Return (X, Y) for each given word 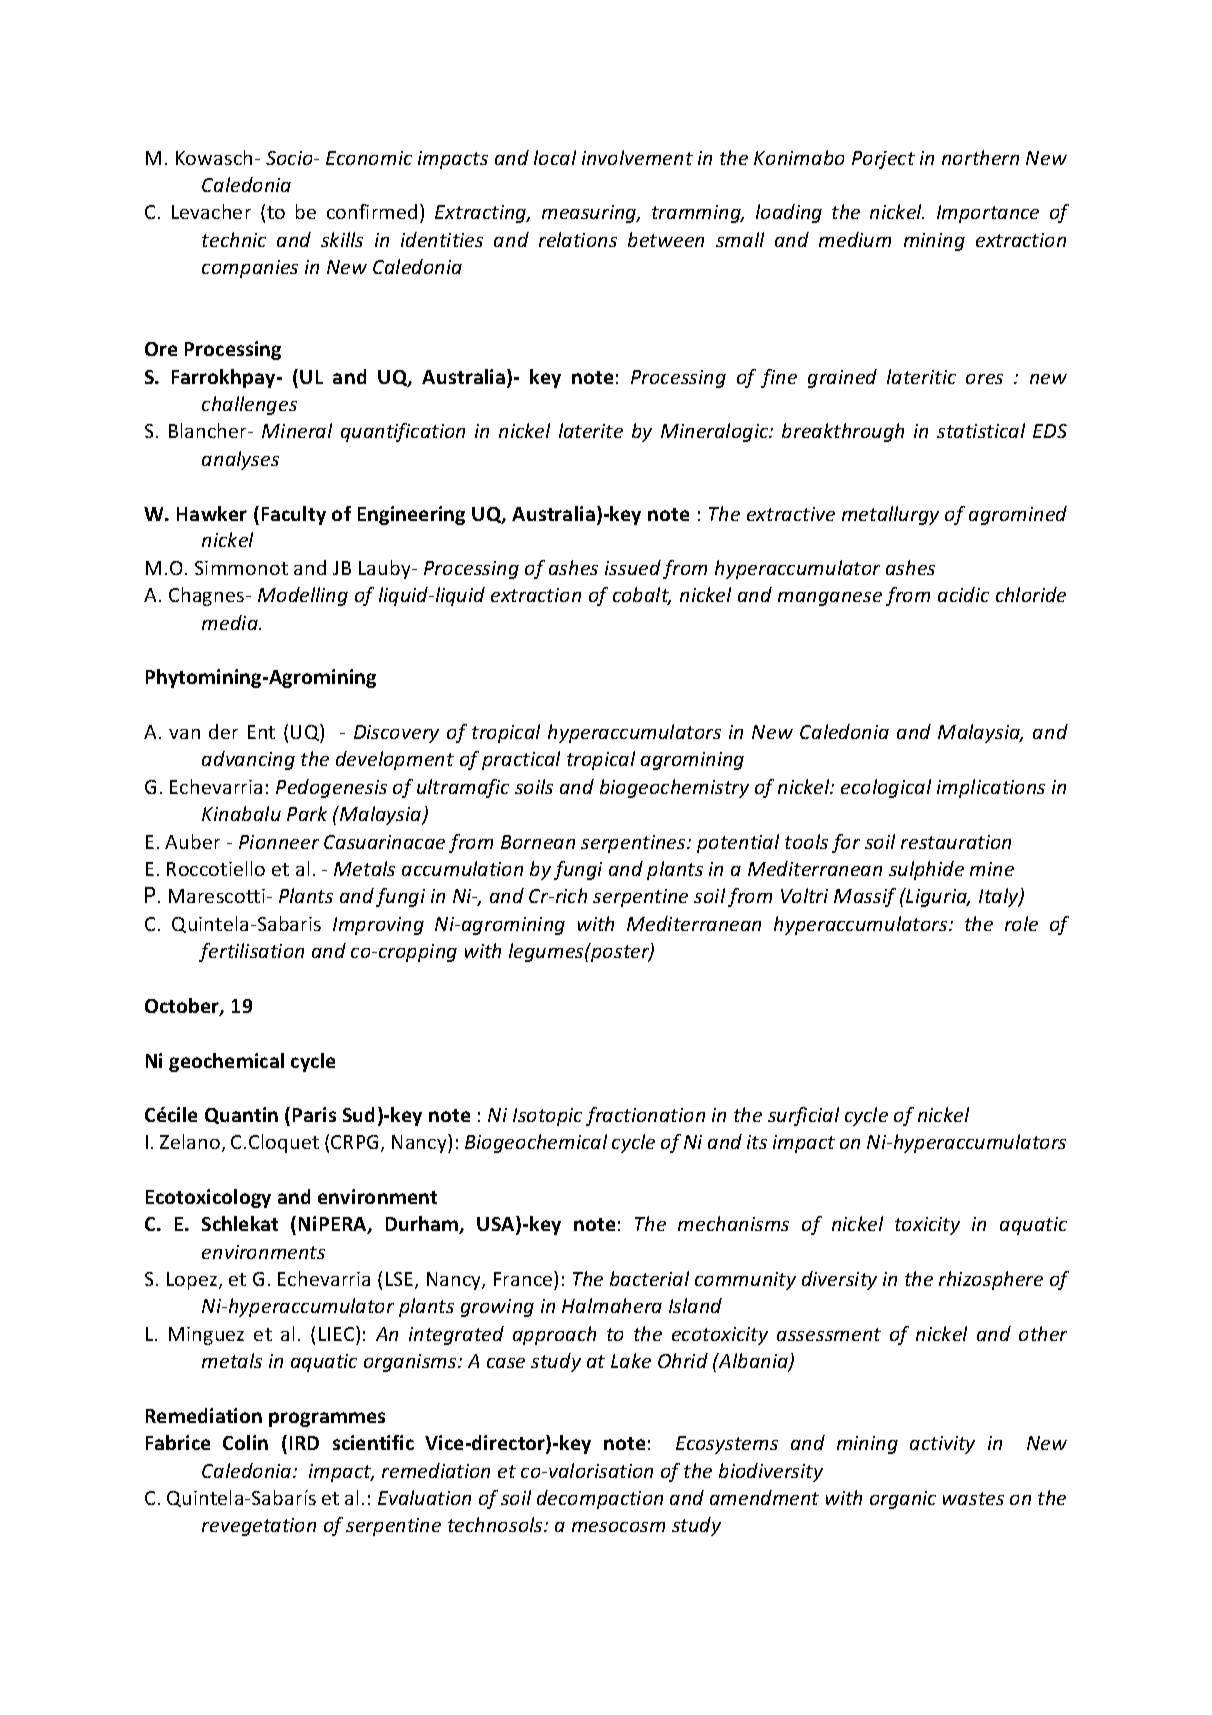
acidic (963, 594)
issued (633, 567)
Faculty (294, 515)
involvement (637, 157)
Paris (314, 1114)
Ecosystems (727, 1445)
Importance (988, 214)
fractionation (645, 1116)
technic (234, 239)
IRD (304, 1443)
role (1021, 923)
